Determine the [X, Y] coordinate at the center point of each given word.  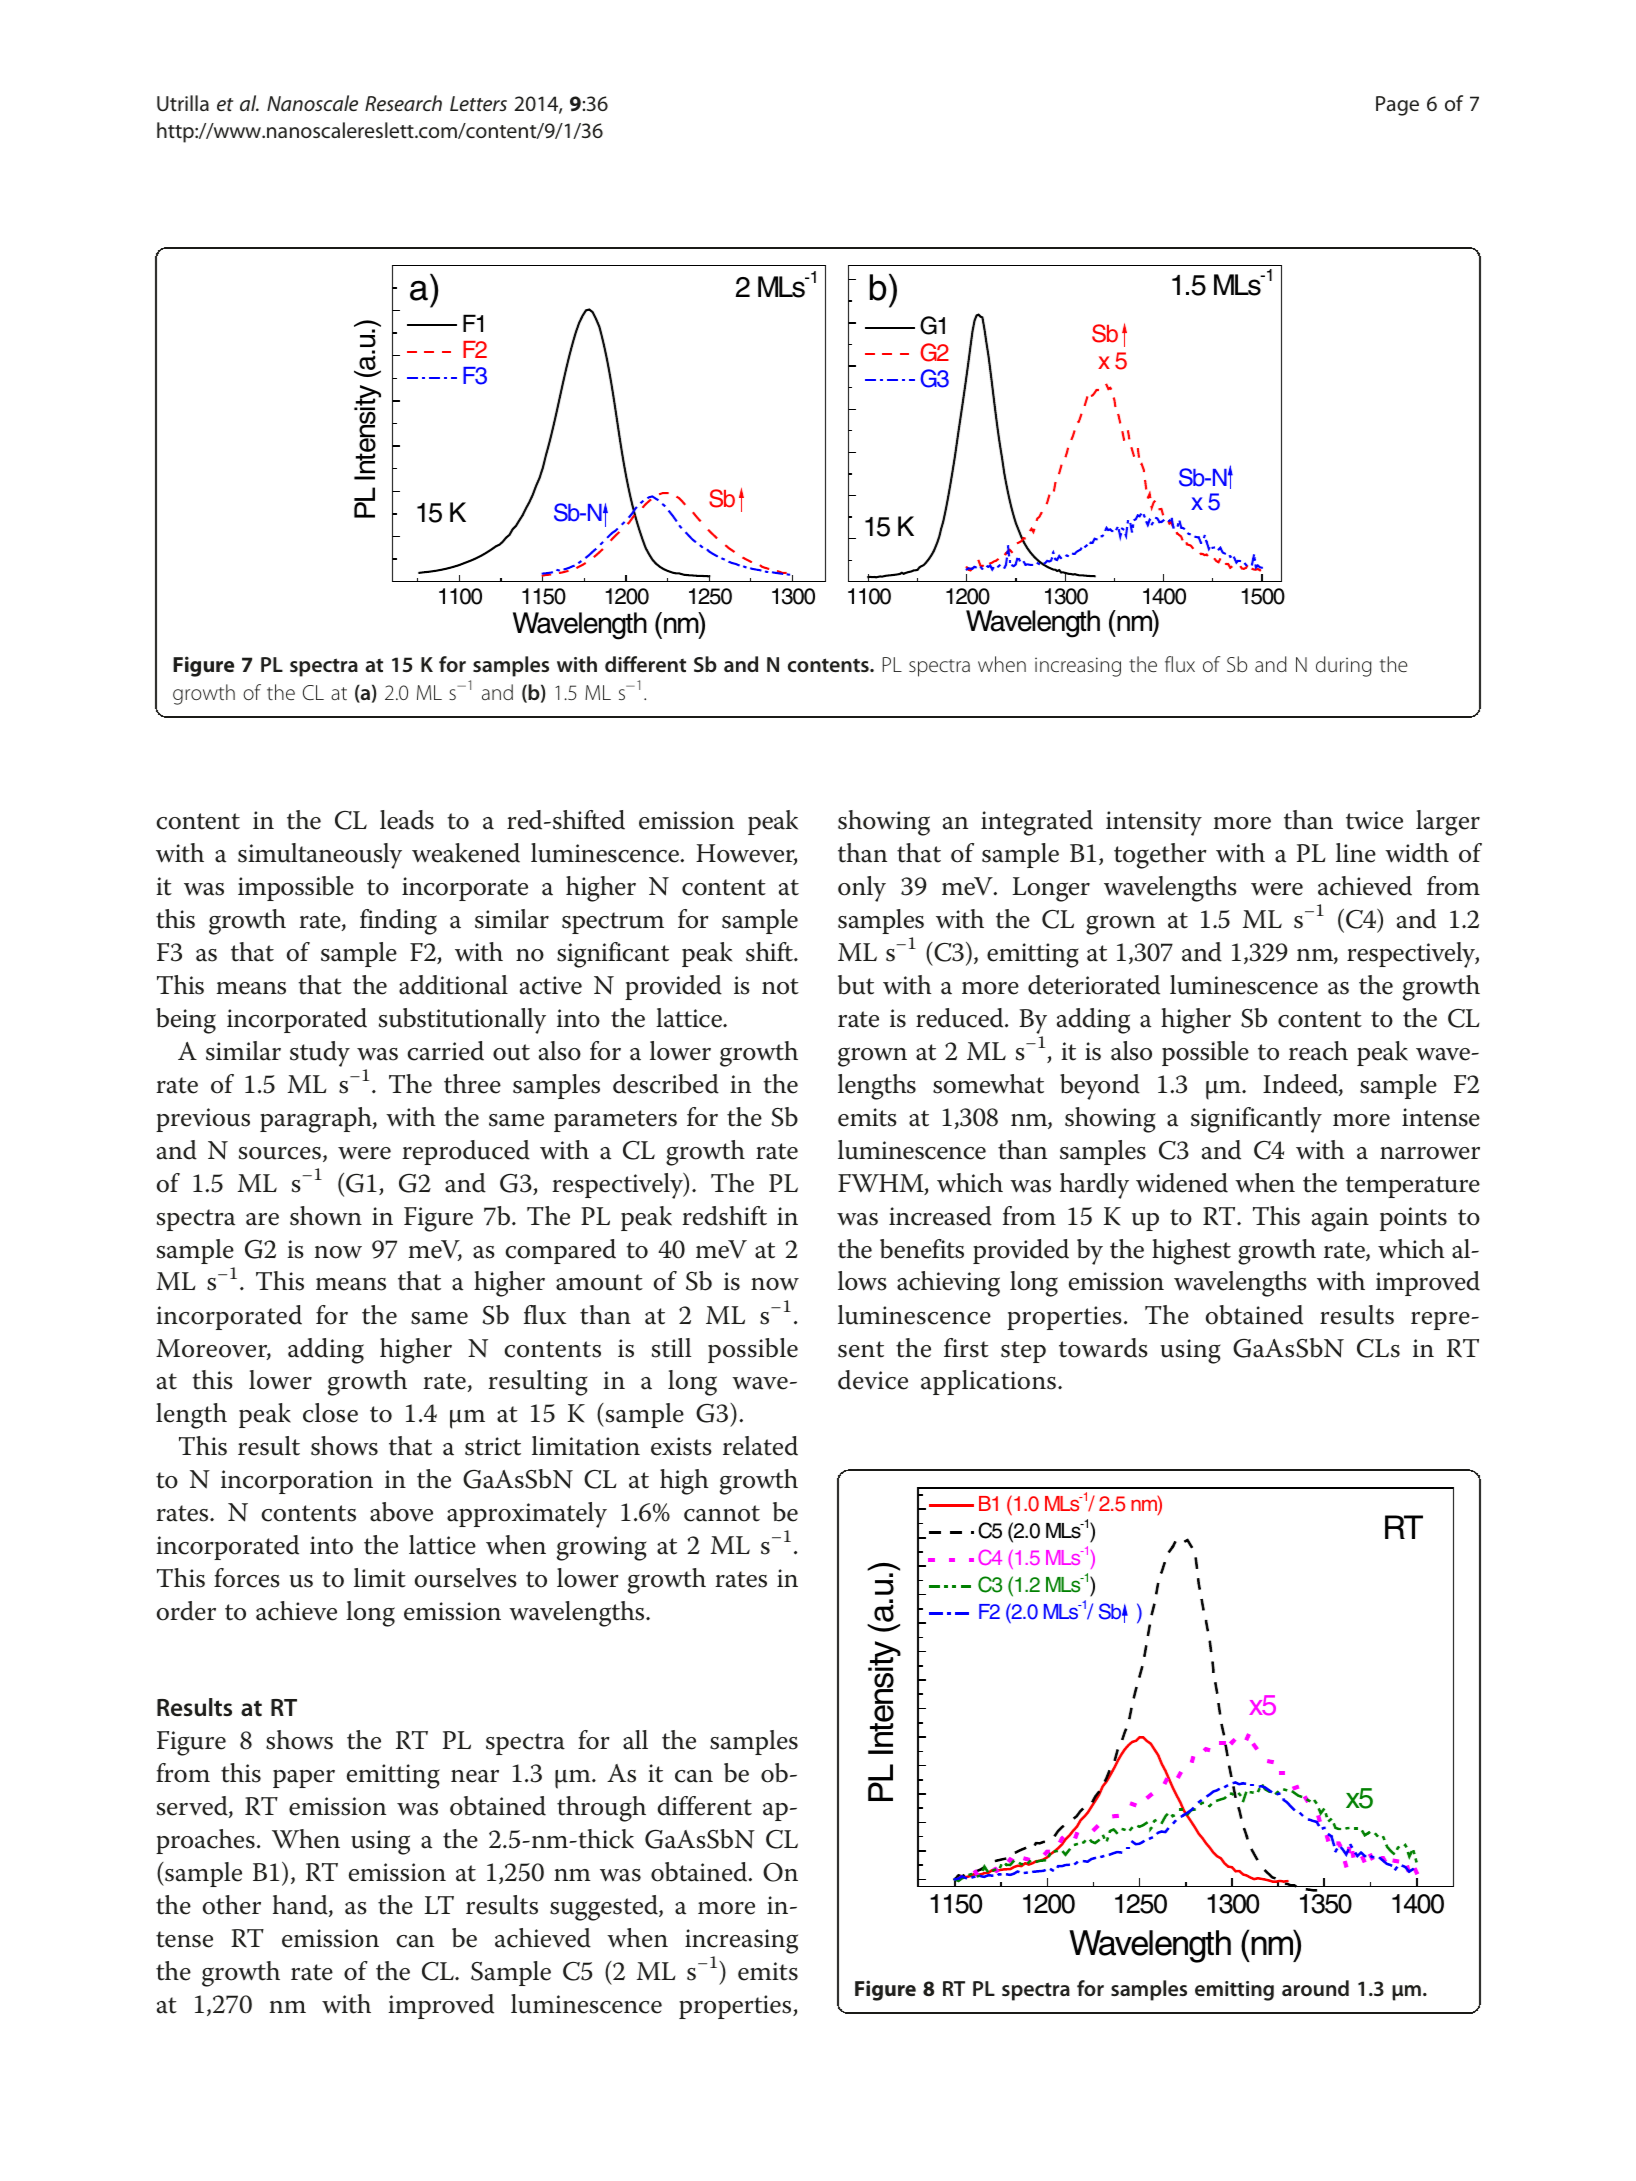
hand [301, 1906]
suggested [605, 1908]
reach [1318, 1051]
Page [1397, 106]
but [856, 985]
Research [403, 103]
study [320, 1054]
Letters [478, 103]
